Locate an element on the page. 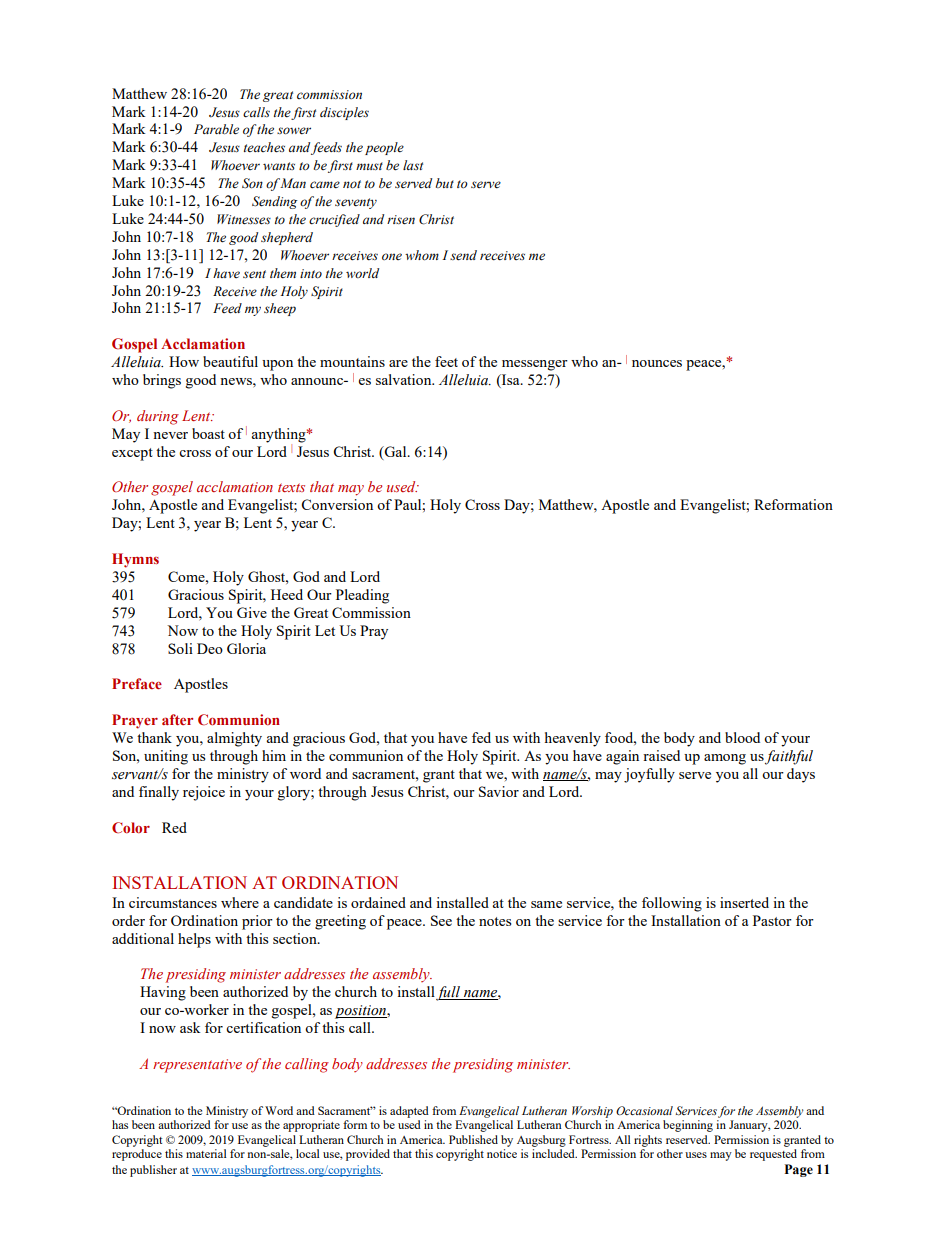 This page has height=1233, width=952. but is located at coordinates (445, 183).
